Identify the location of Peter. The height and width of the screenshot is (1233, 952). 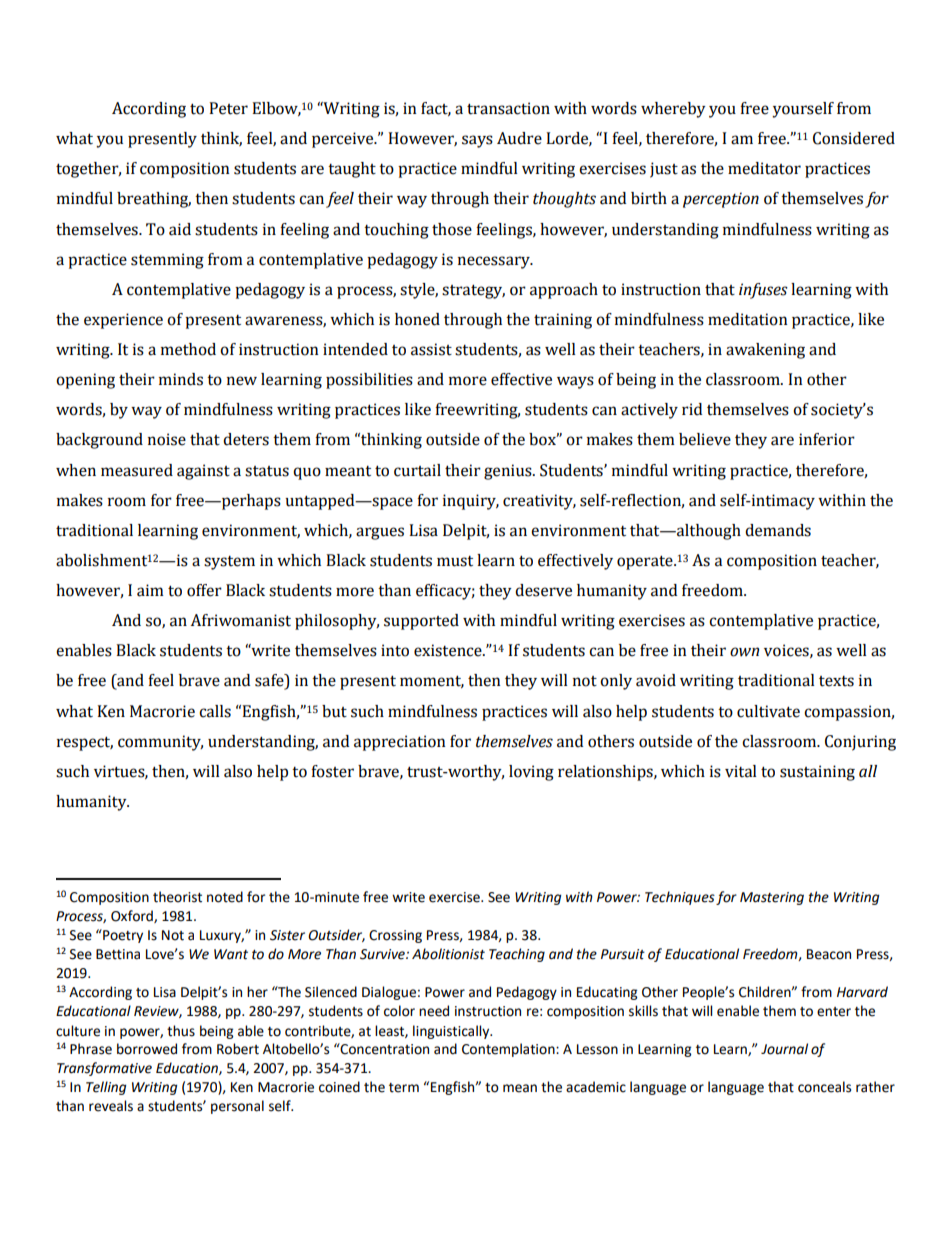
(228, 108).
